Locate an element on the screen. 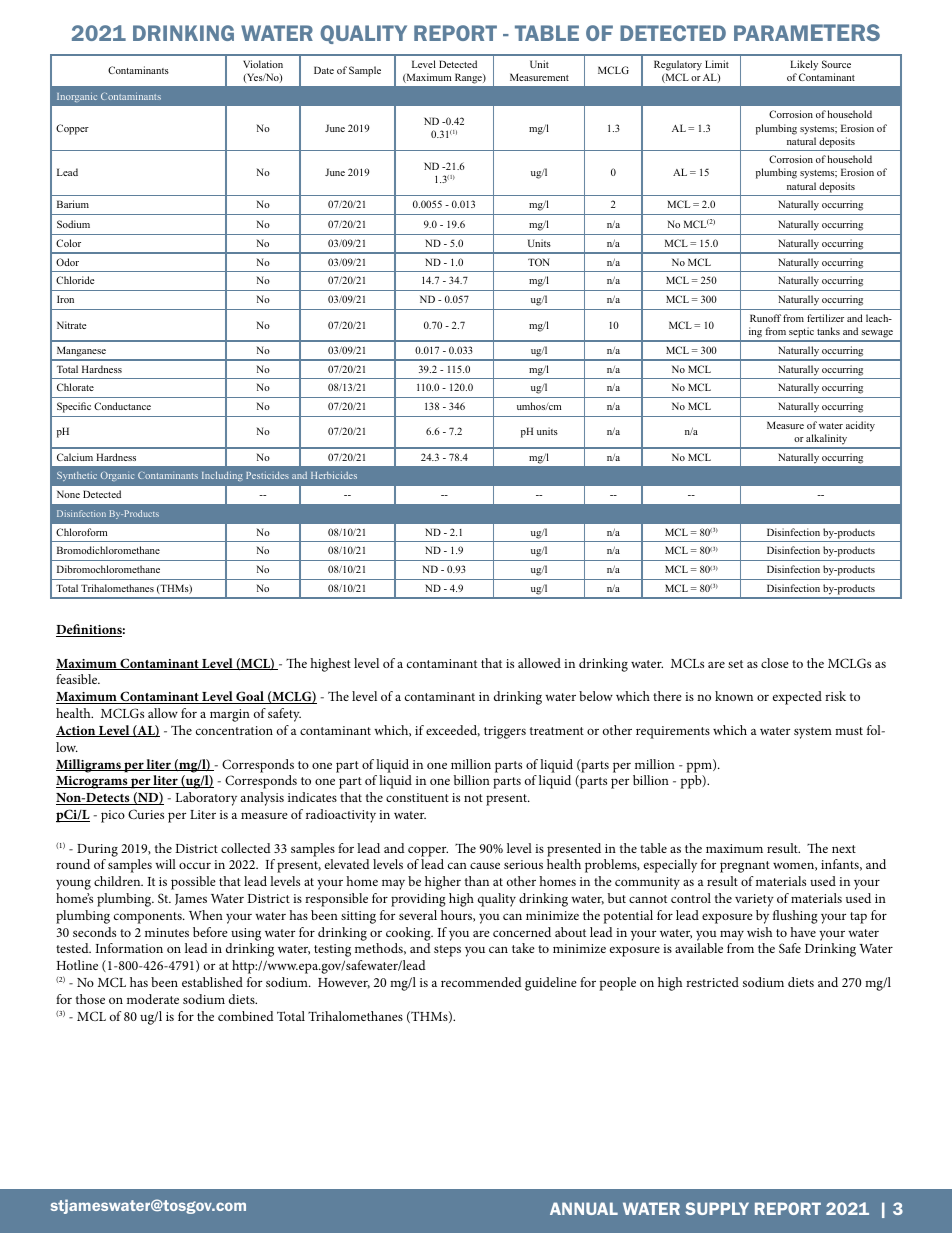 The width and height of the screenshot is (952, 1233). close is located at coordinates (775, 663).
